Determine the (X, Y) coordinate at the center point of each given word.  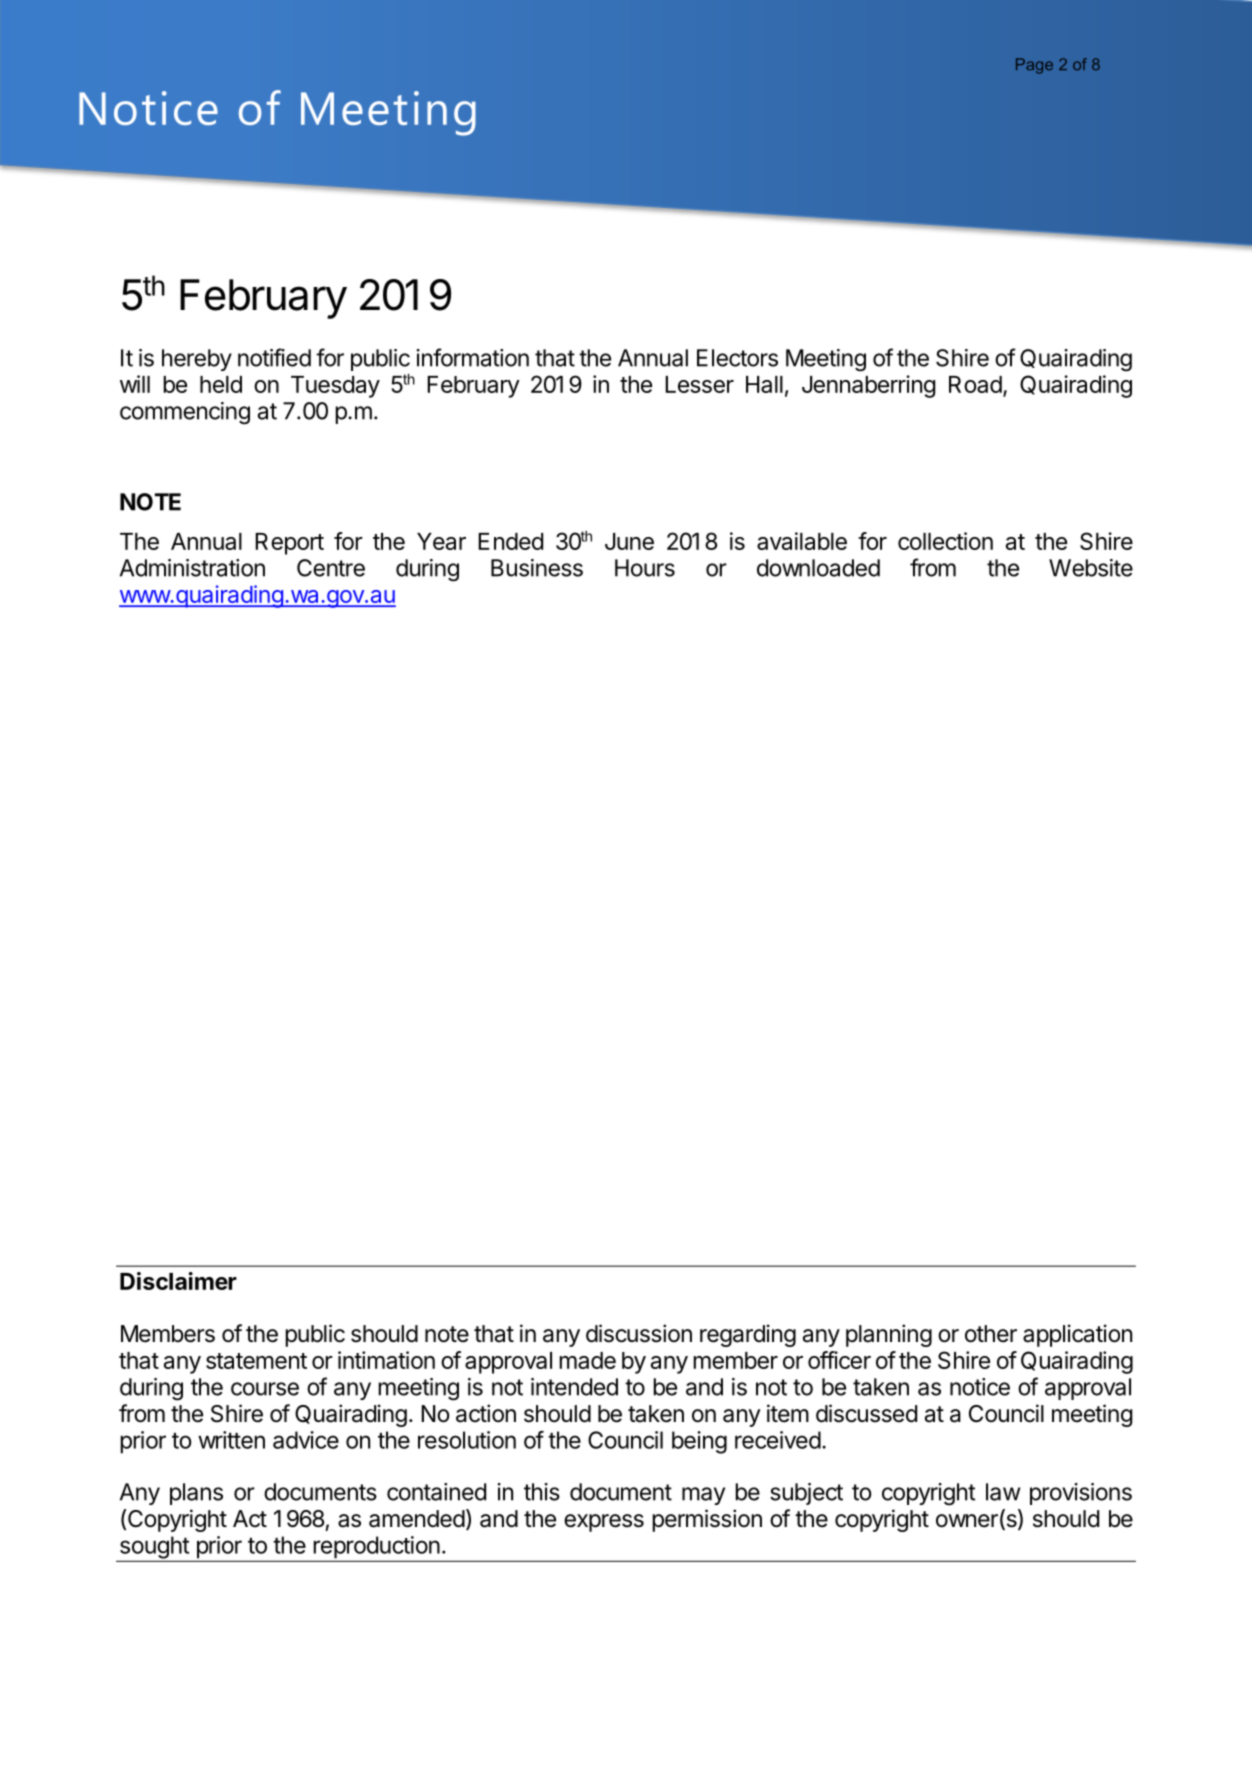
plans (196, 1494)
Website (1091, 568)
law (1003, 1492)
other (991, 1334)
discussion (639, 1333)
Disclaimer (178, 1281)
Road (975, 384)
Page (1034, 66)
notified (274, 357)
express (604, 1523)
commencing (185, 413)
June (629, 541)
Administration (192, 568)
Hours (645, 568)
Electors (737, 358)
